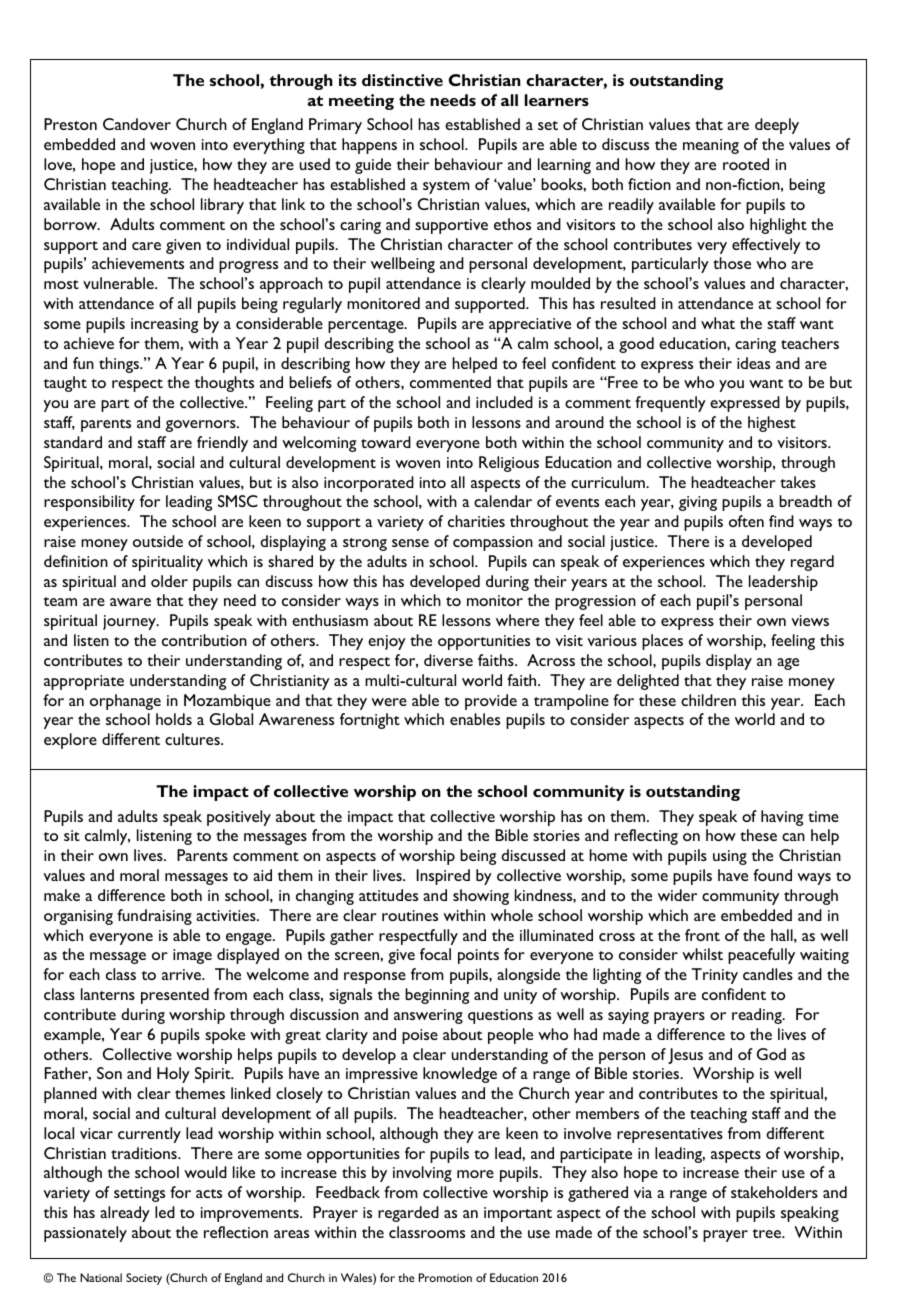  I want to click on meaning, so click(711, 146).
